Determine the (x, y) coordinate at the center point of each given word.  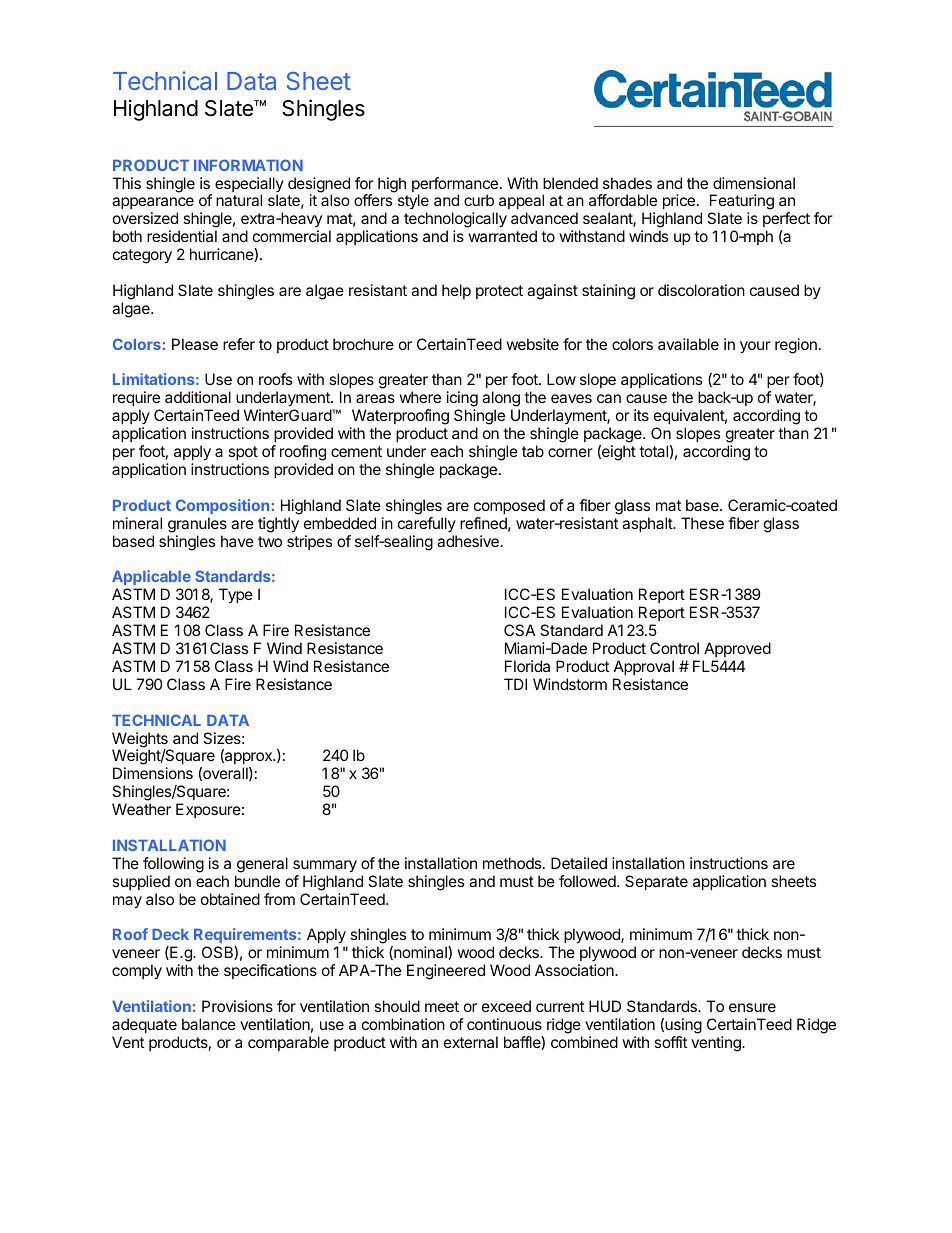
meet (442, 1006)
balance (209, 1024)
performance (455, 186)
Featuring (742, 203)
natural (239, 200)
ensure (752, 1007)
